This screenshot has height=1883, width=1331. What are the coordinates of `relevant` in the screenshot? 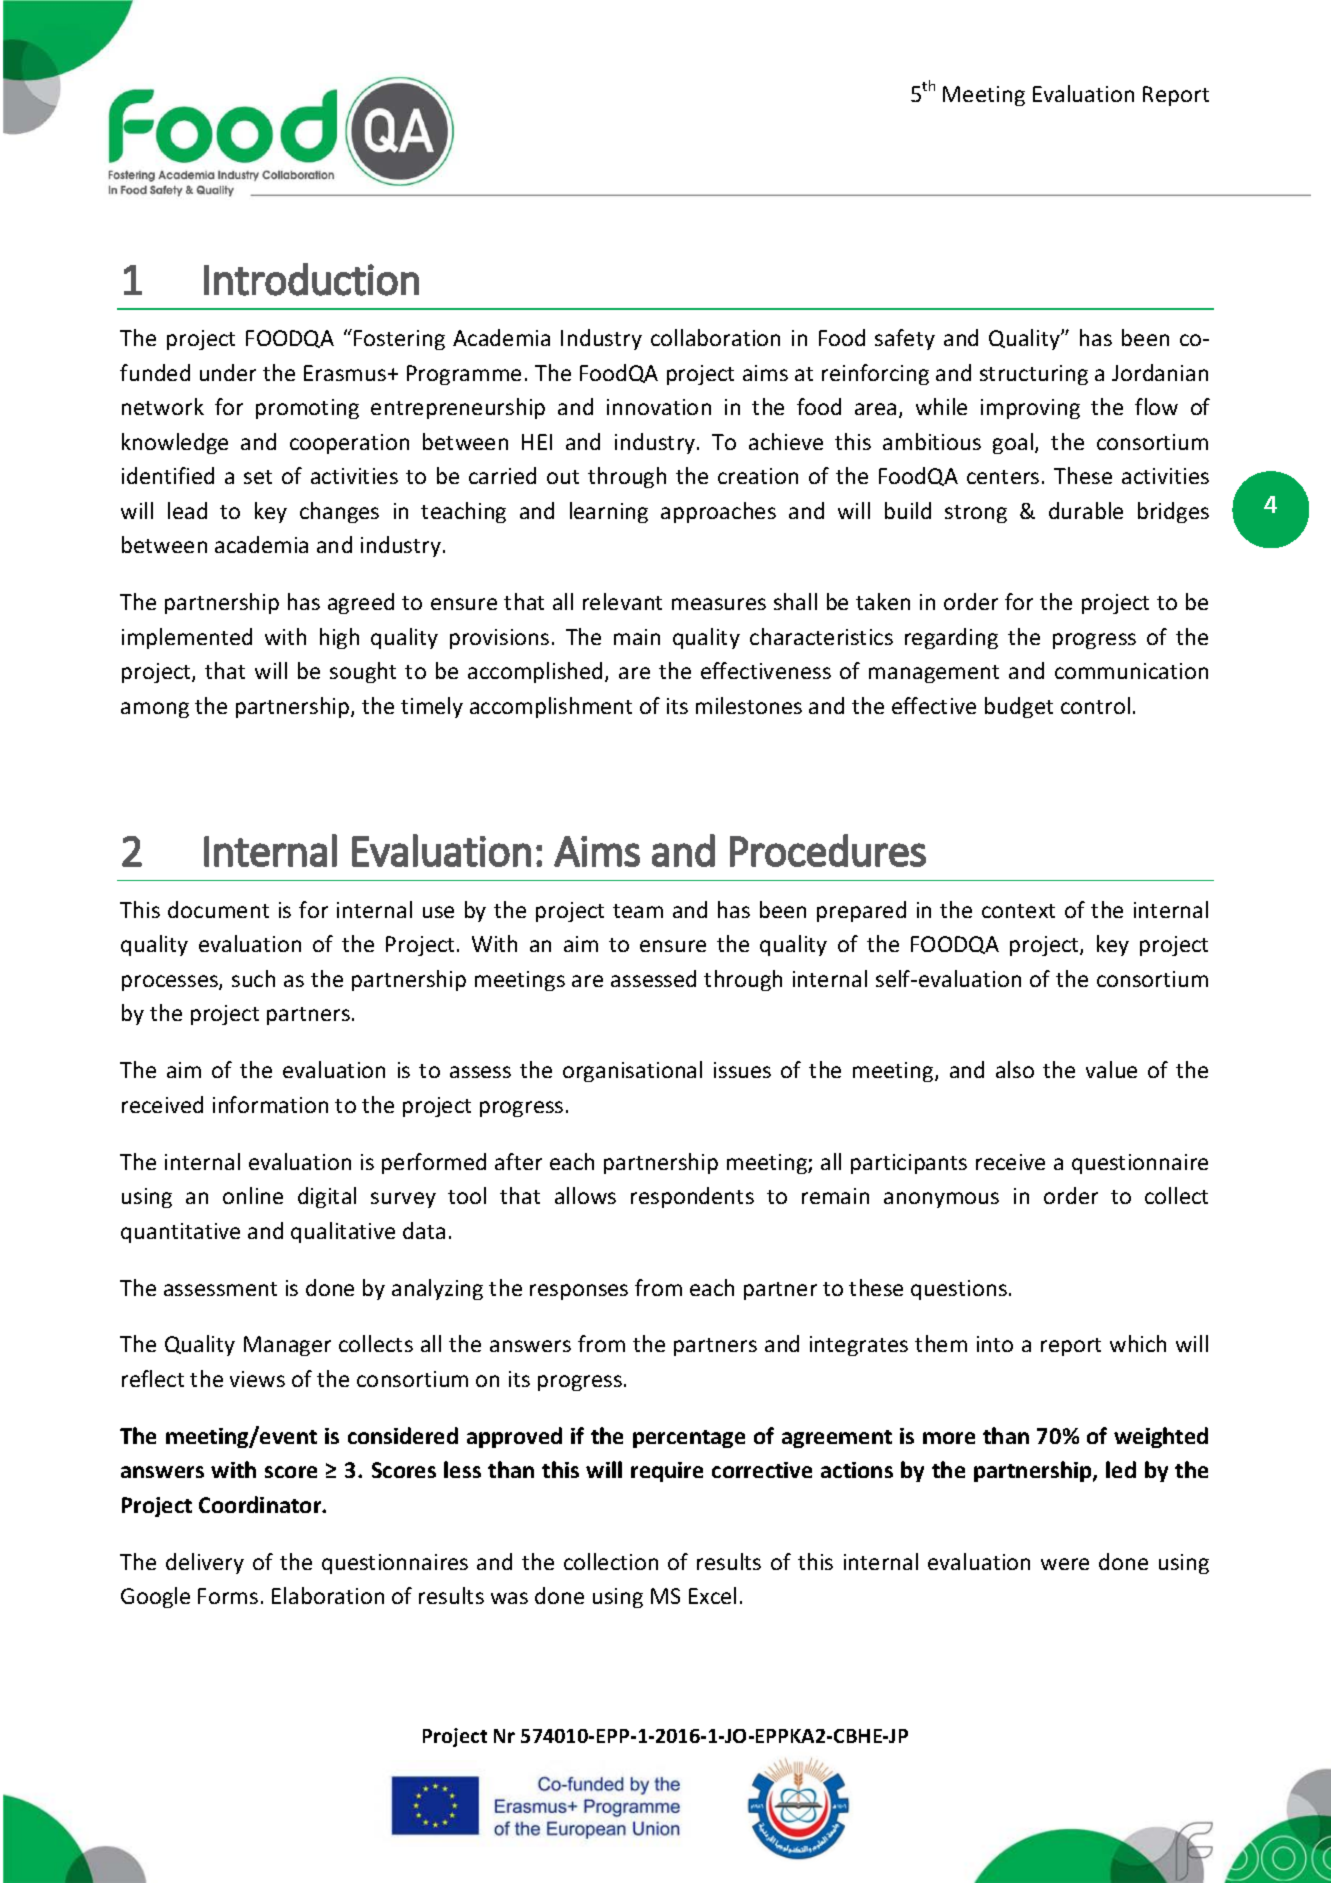 It's located at (622, 601).
